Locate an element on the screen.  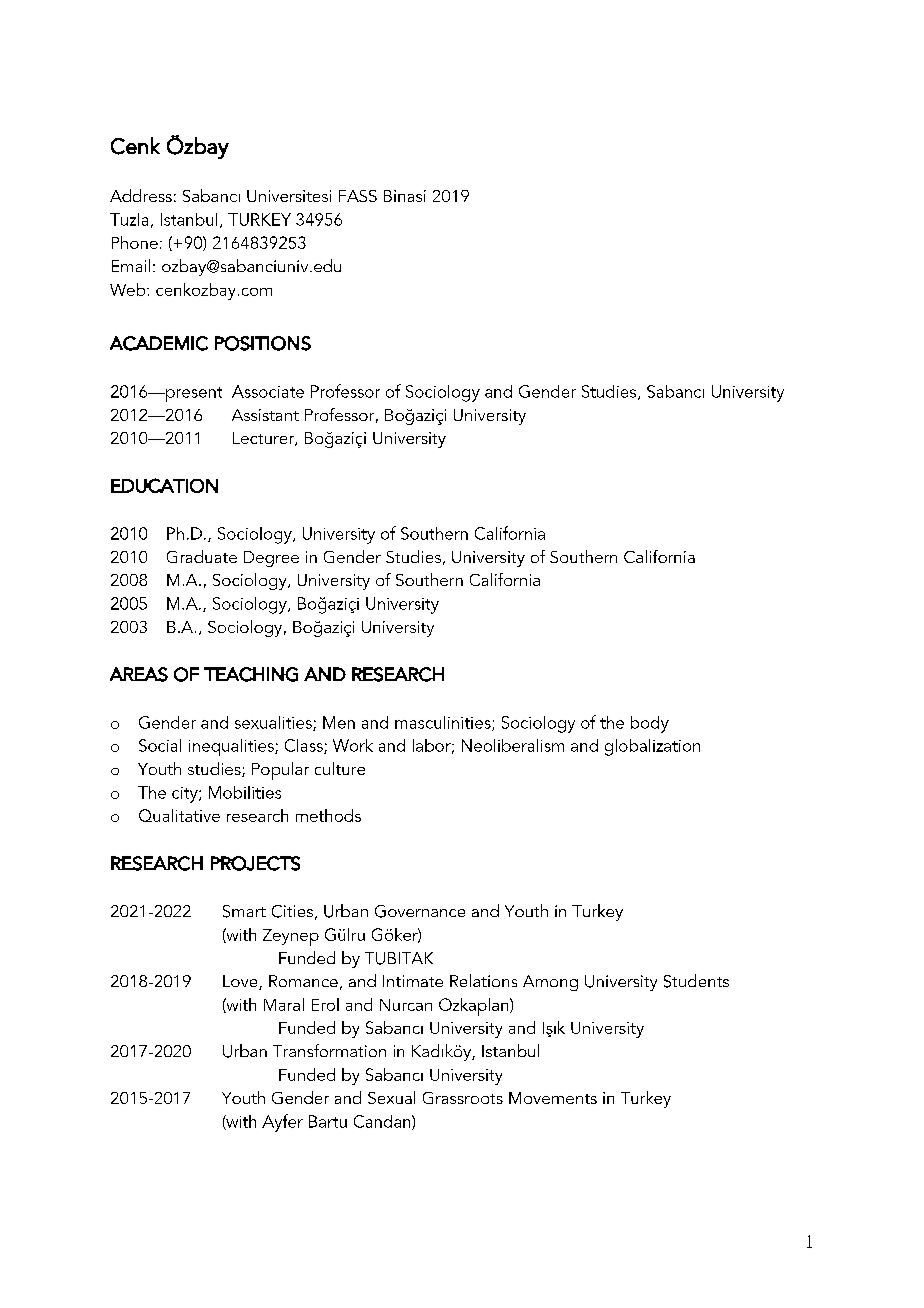
Work is located at coordinates (353, 745).
